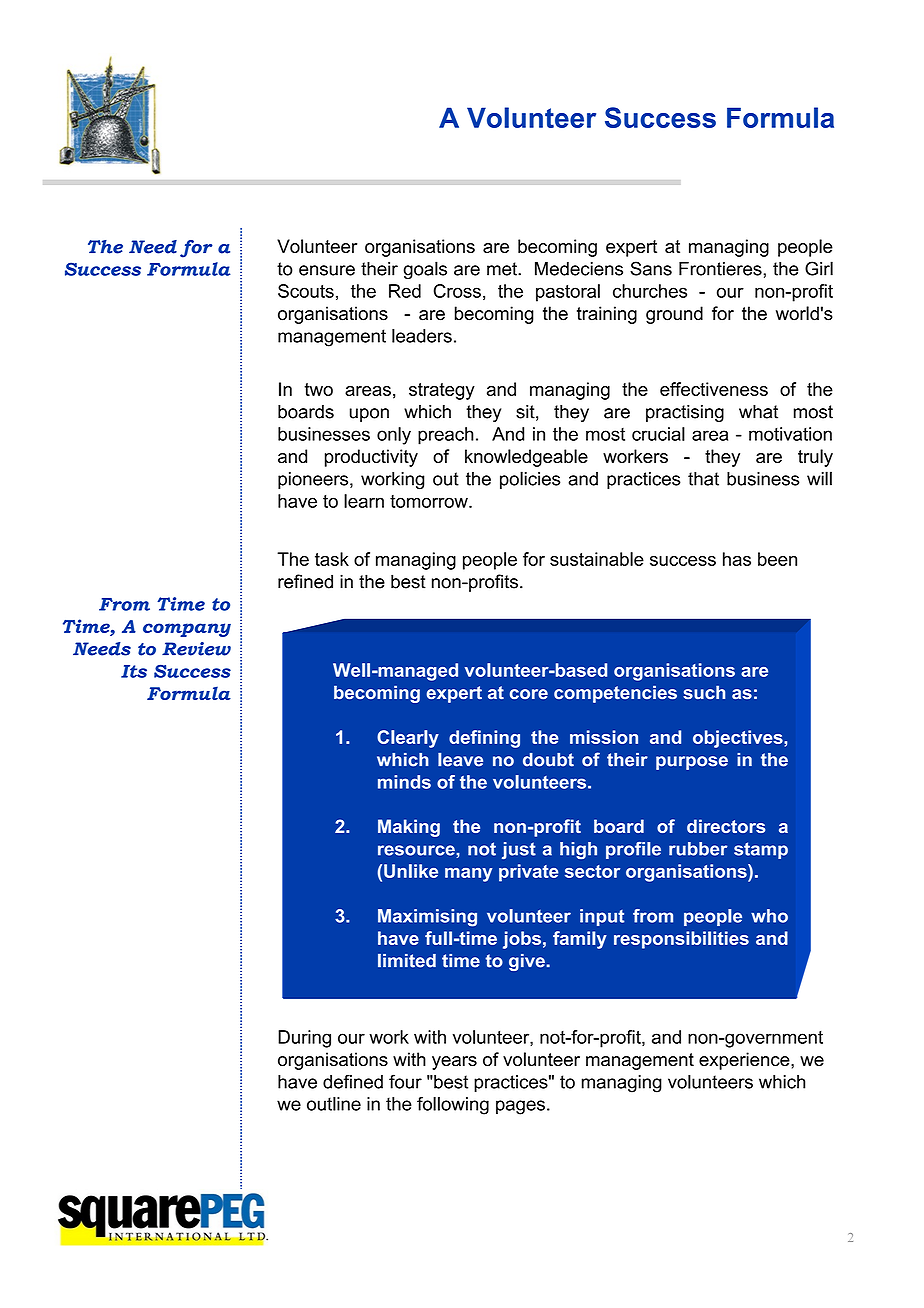  I want to click on objectives, so click(739, 739).
